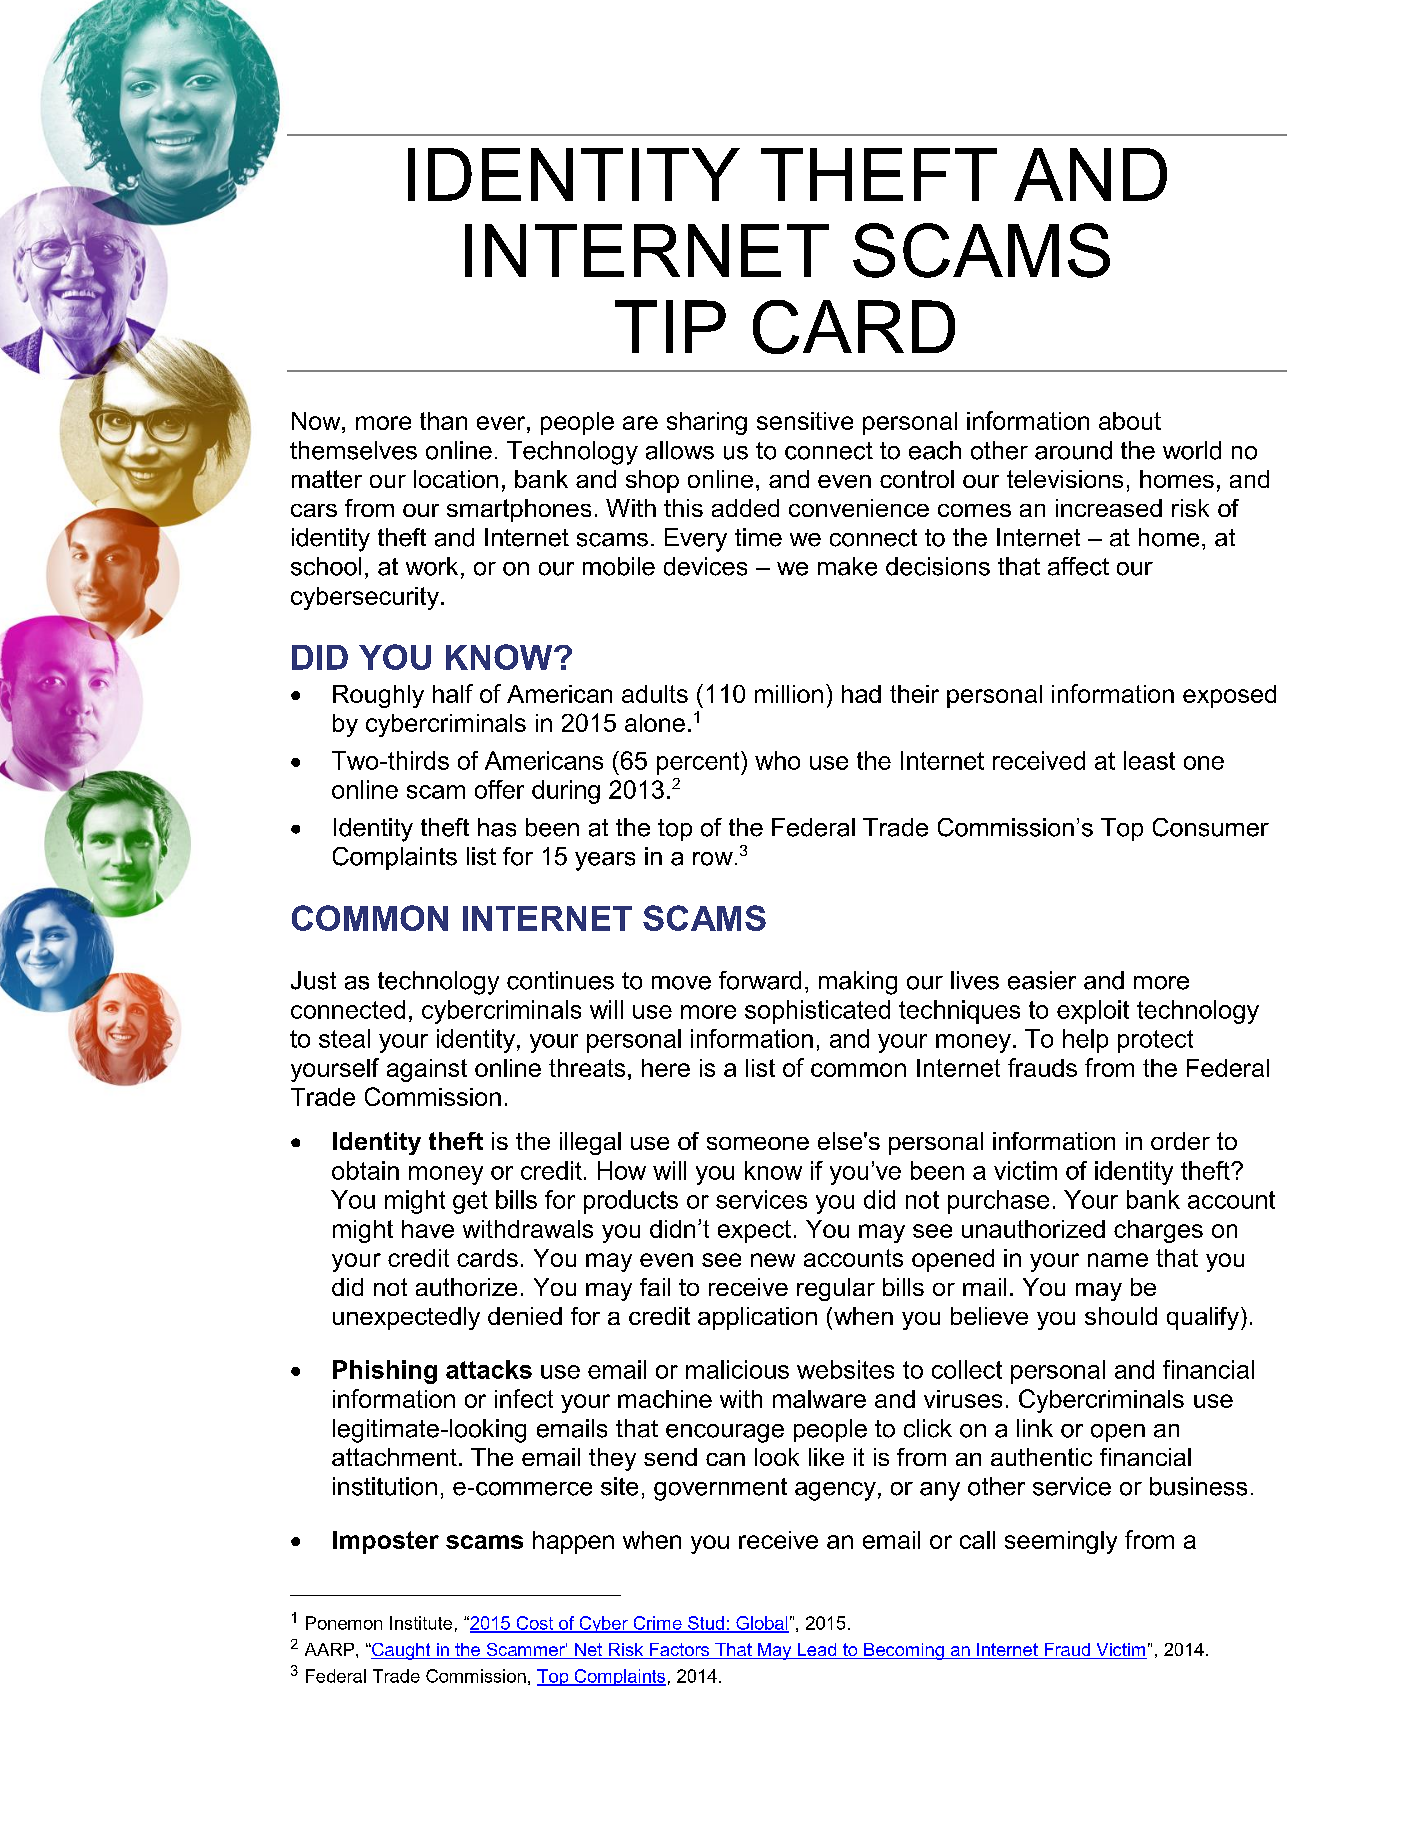 The height and width of the document is (1822, 1408). I want to click on sensitive, so click(805, 421).
